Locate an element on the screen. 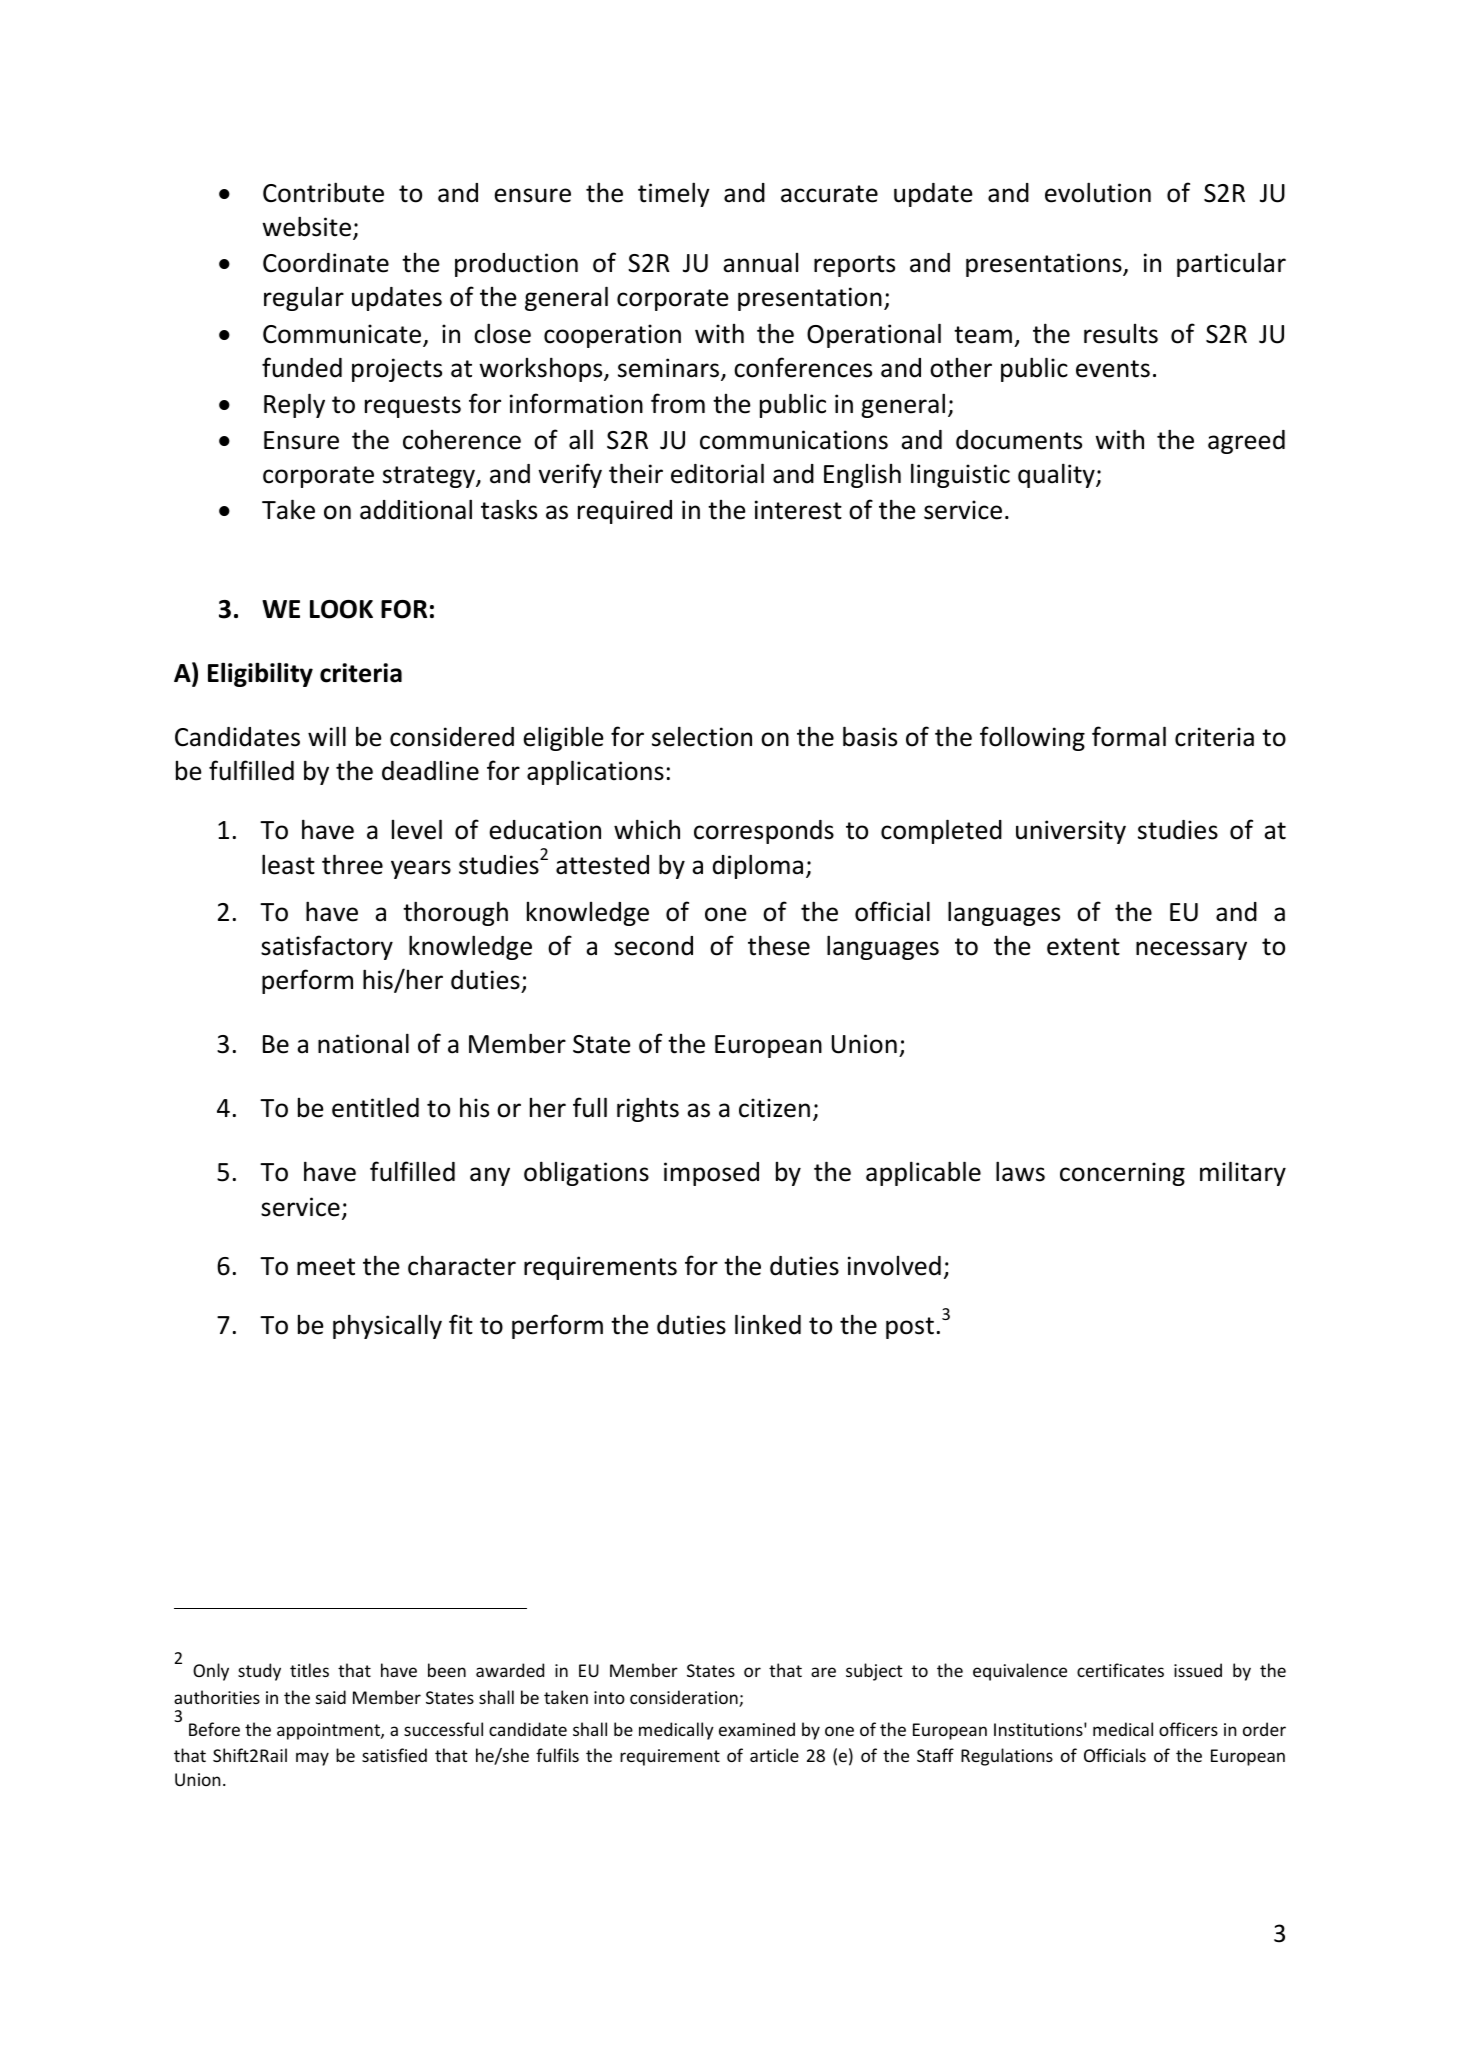 This screenshot has width=1460, height=2066. annual is located at coordinates (760, 263).
